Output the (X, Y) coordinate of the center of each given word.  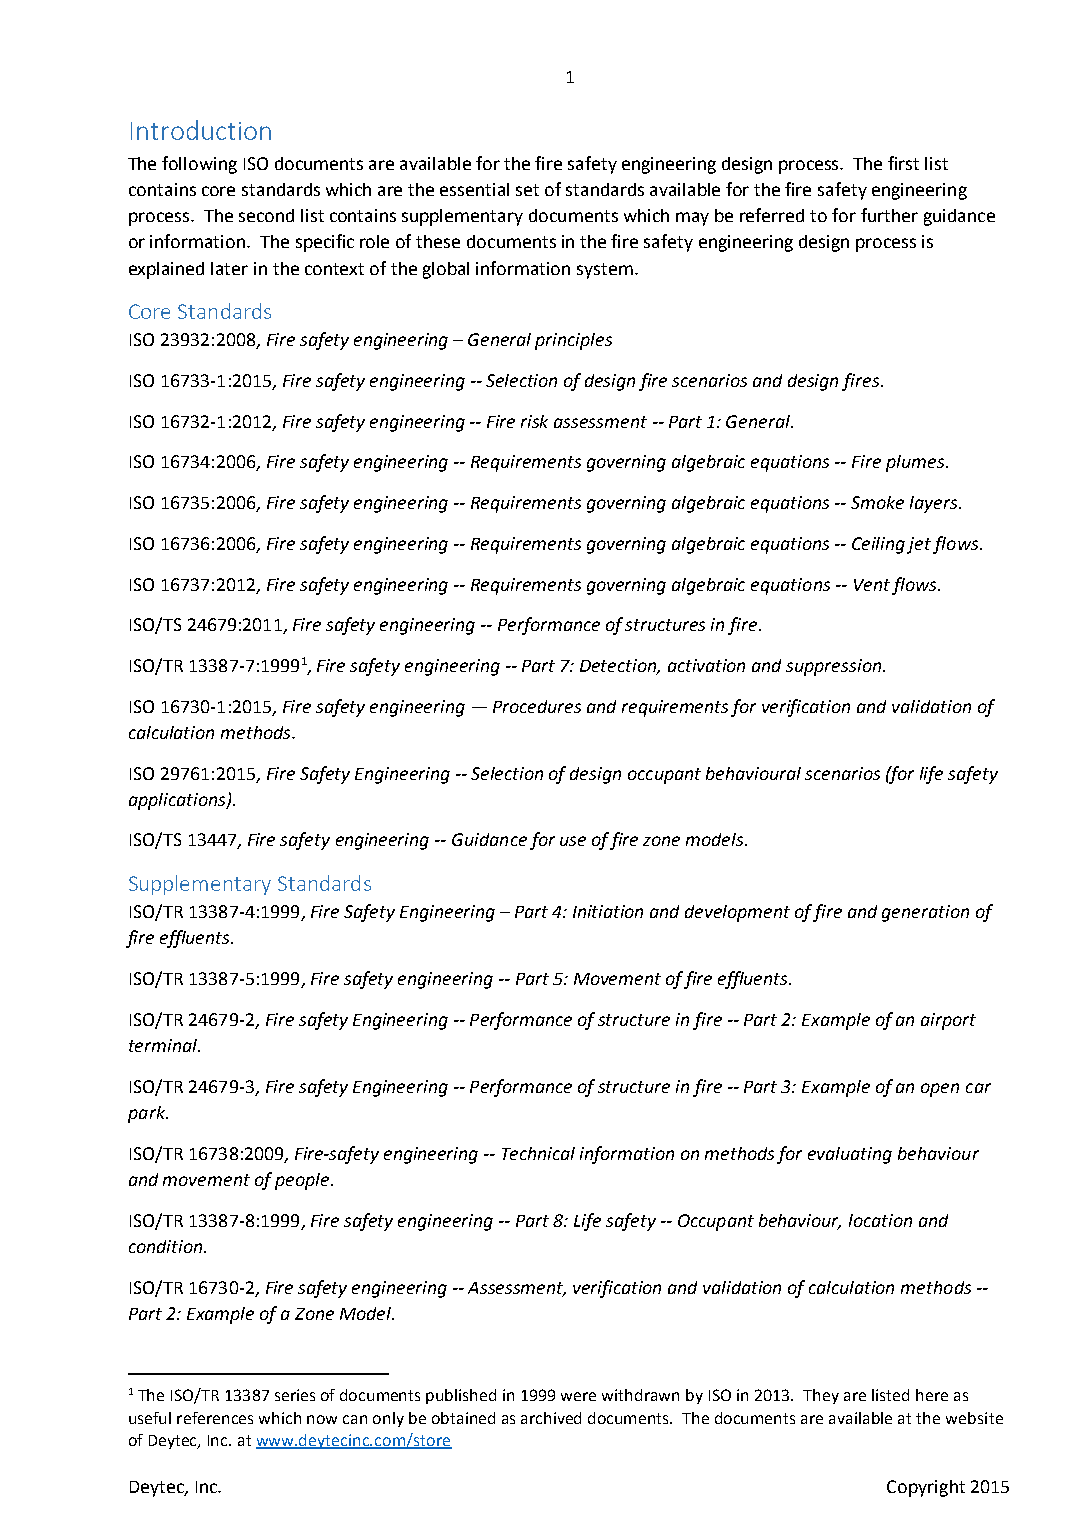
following (199, 165)
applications (178, 801)
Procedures (537, 706)
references (215, 1418)
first (903, 163)
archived (551, 1418)
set (527, 190)
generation (925, 913)
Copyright (926, 1488)
